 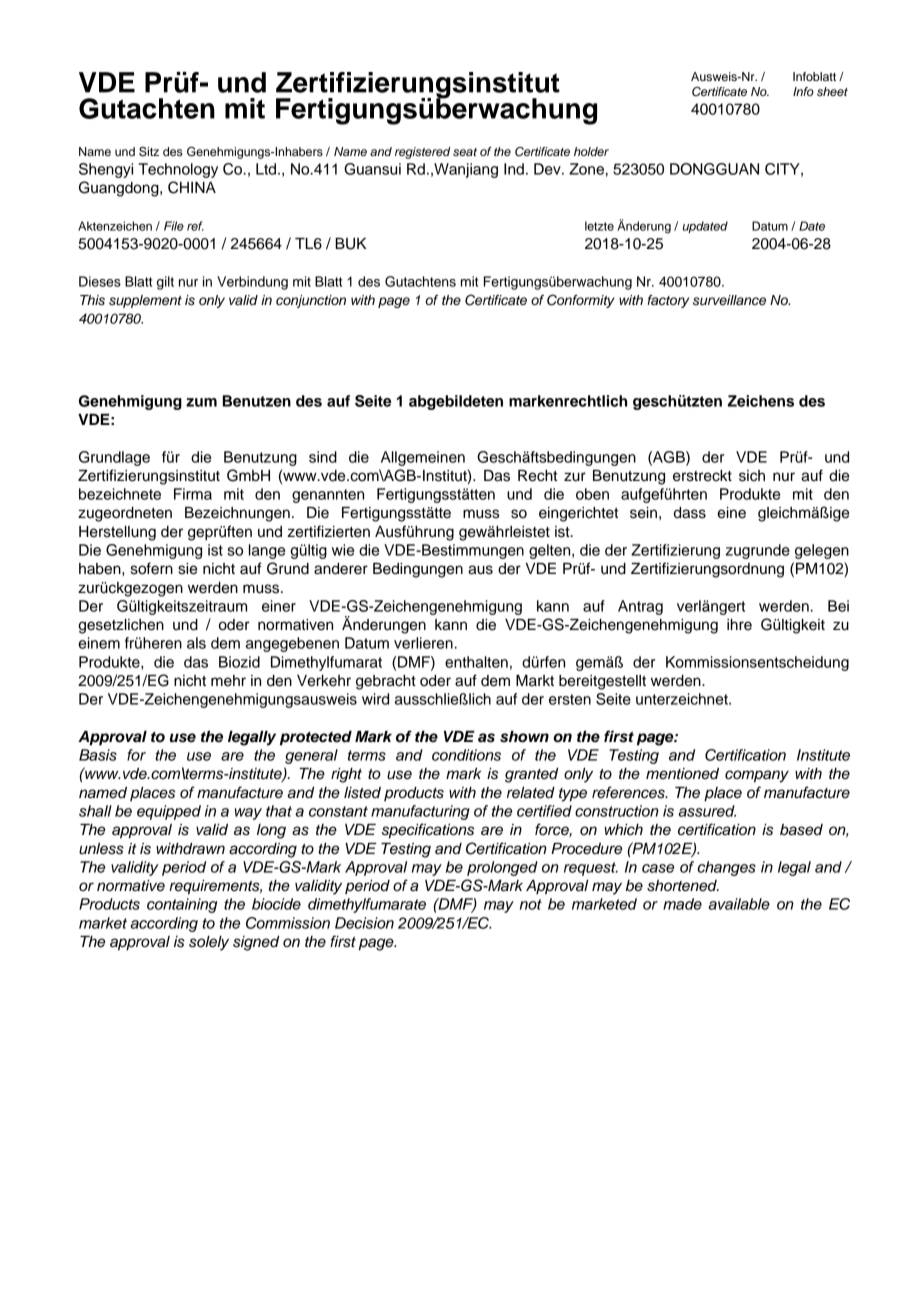 What do you see at coordinates (690, 513) in the screenshot?
I see `dass` at bounding box center [690, 513].
